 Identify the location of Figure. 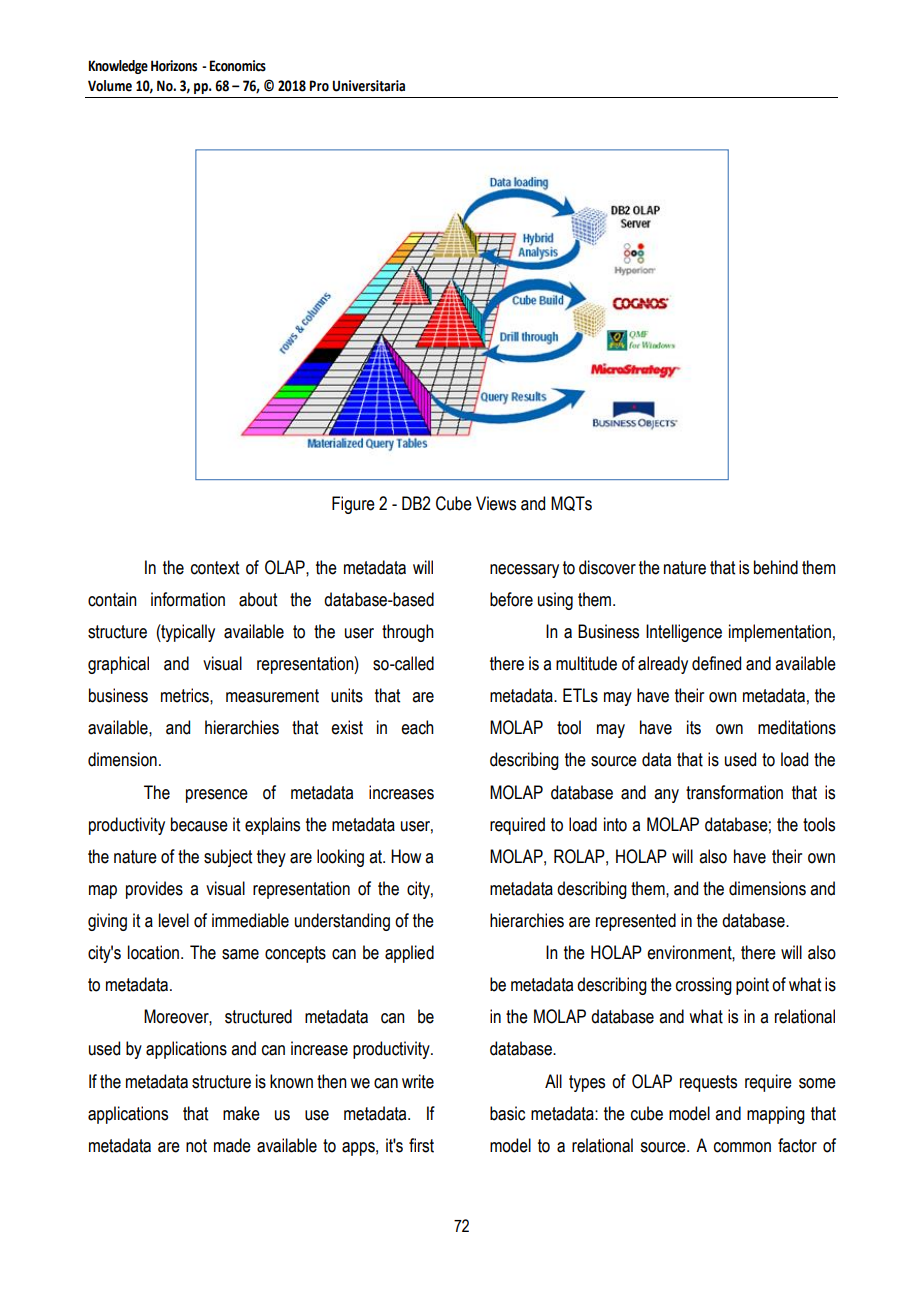
(353, 505).
